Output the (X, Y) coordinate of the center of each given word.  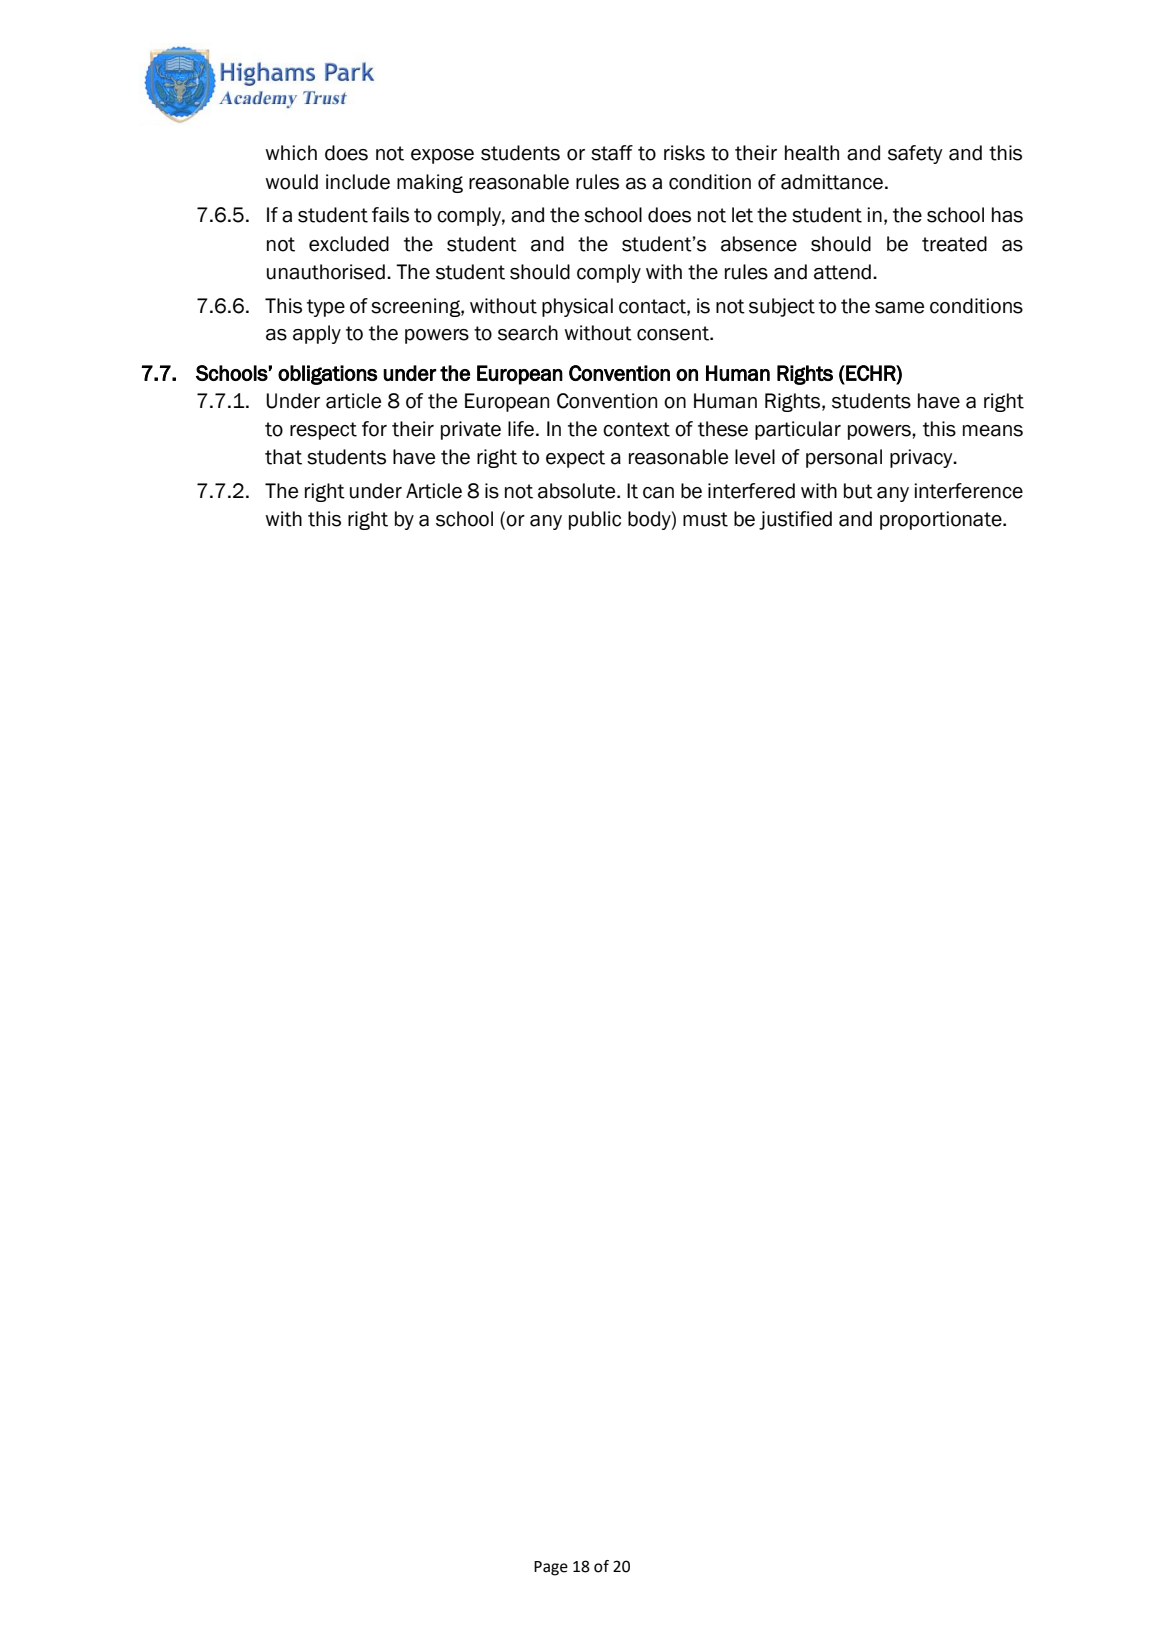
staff (612, 153)
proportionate (942, 520)
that (283, 457)
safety (915, 154)
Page (551, 1568)
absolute (578, 491)
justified (795, 520)
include (358, 182)
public (595, 520)
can (658, 493)
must (705, 519)
